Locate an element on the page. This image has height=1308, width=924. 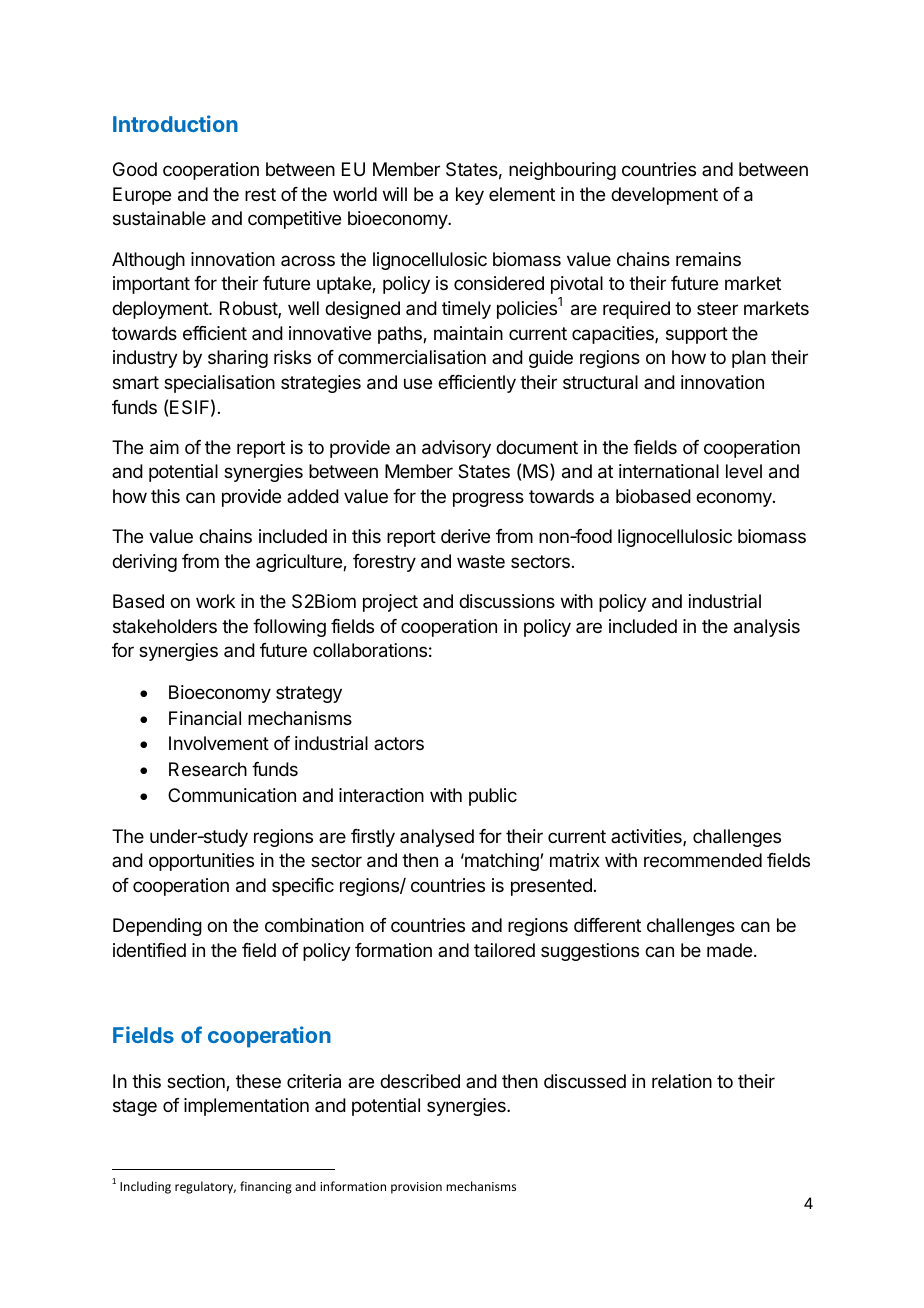
stakeholders is located at coordinates (165, 626).
